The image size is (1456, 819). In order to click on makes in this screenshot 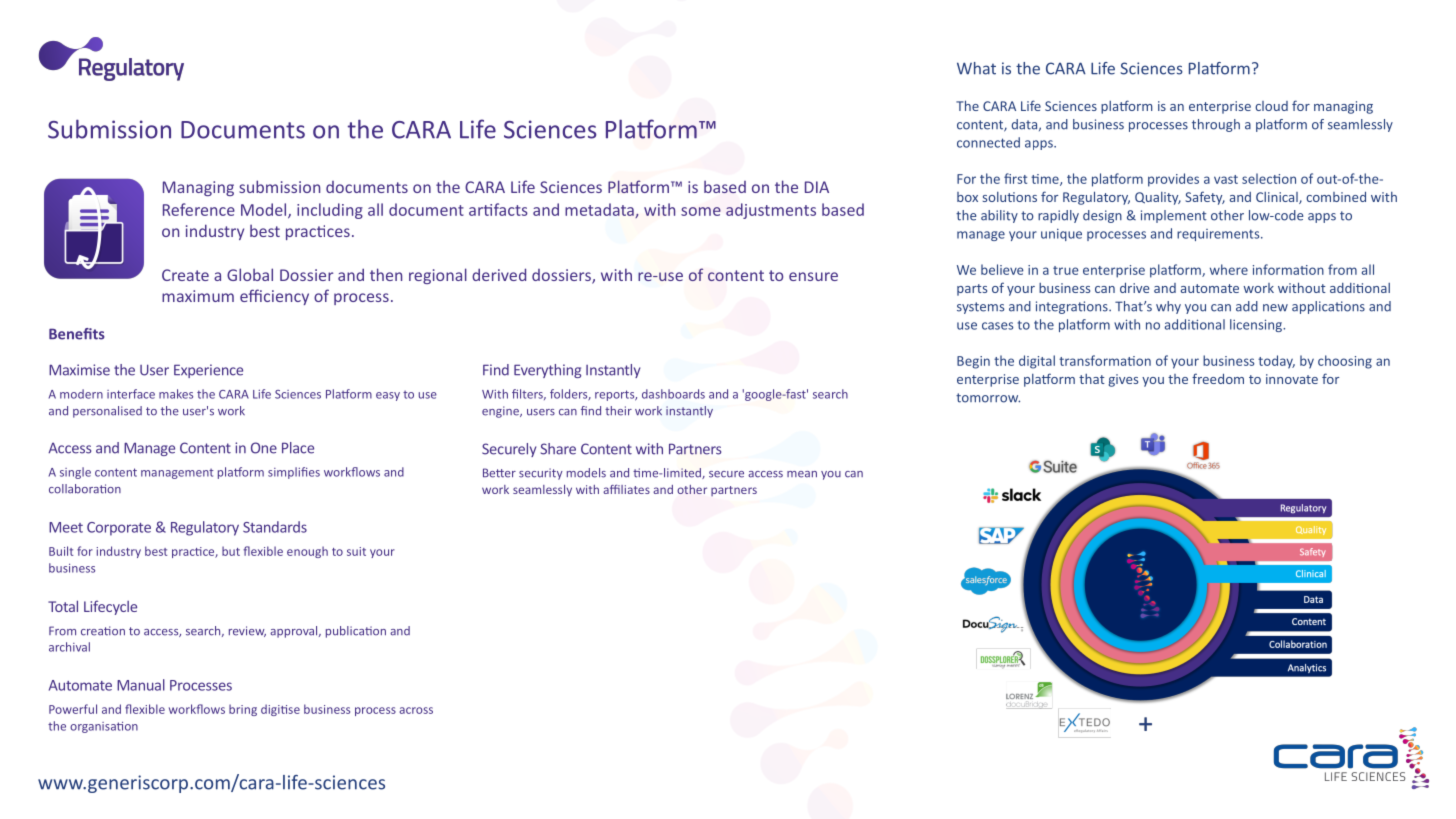, I will do `click(176, 394)`.
